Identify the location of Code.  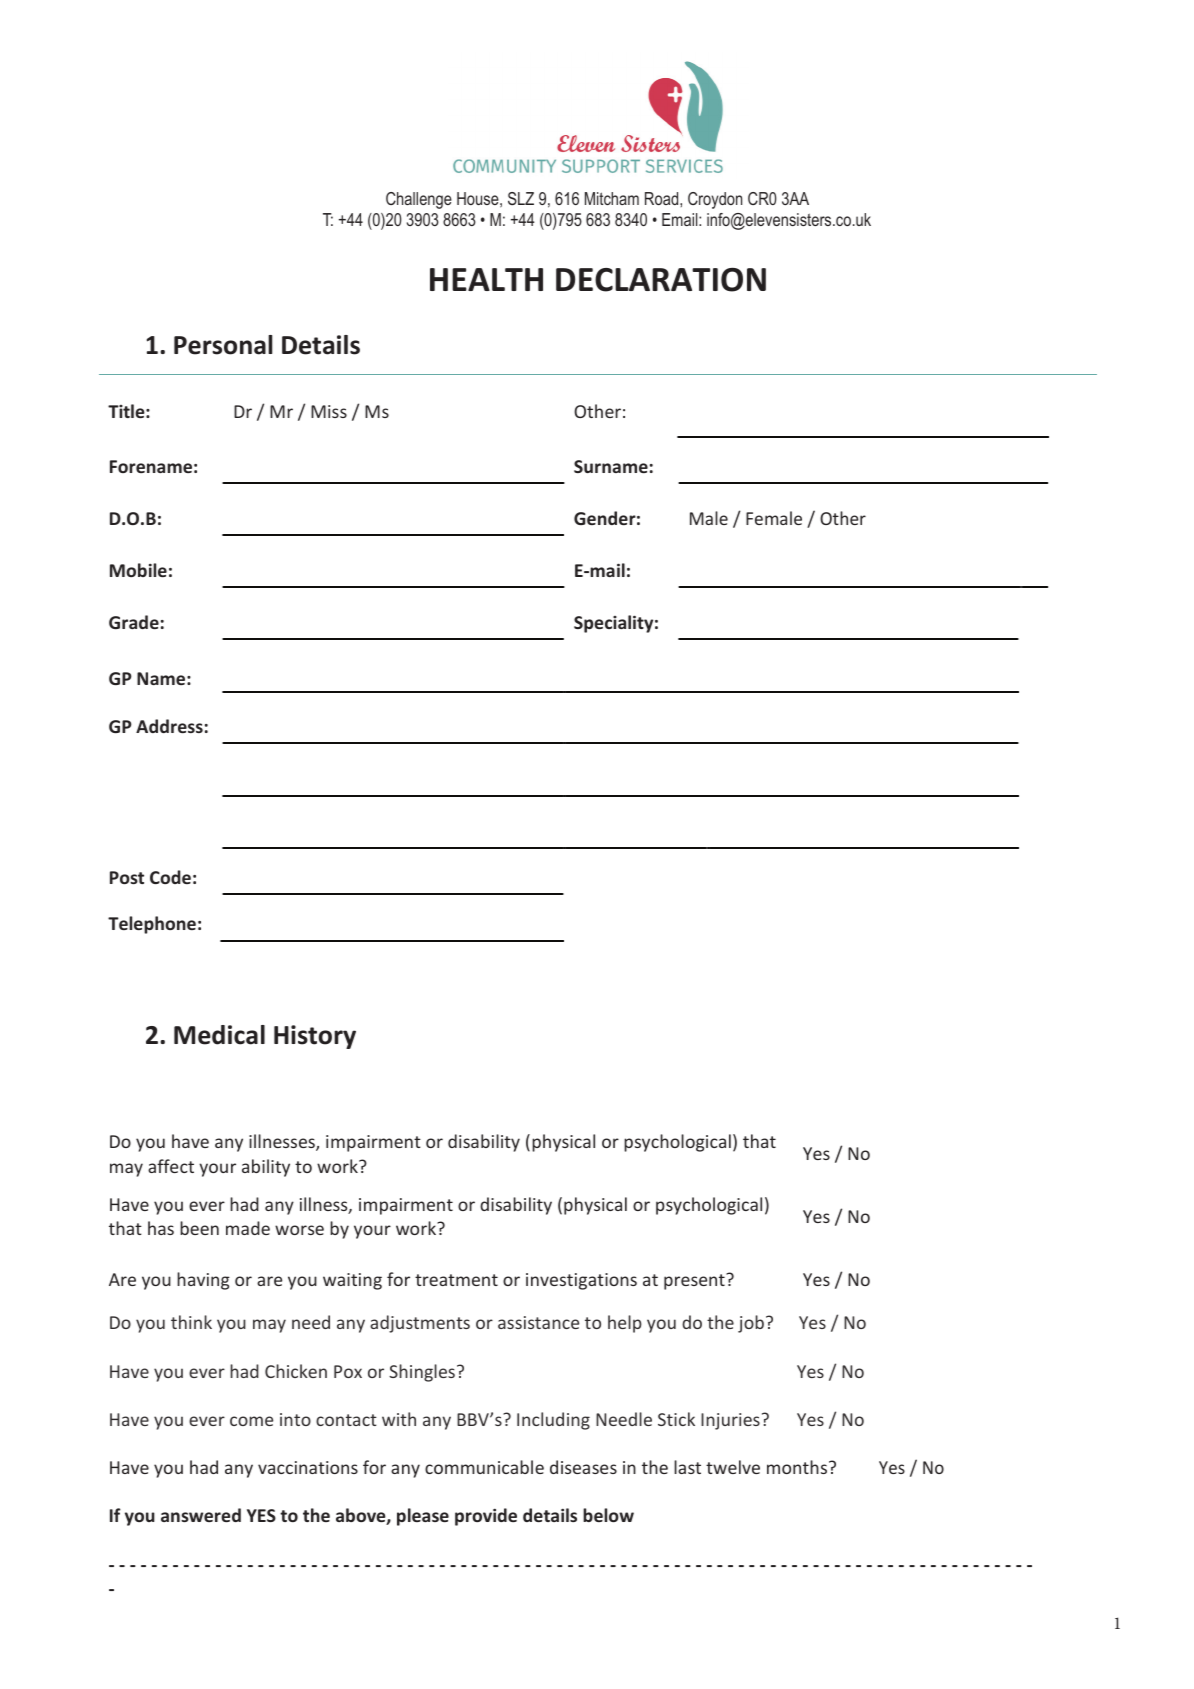
(170, 877).
